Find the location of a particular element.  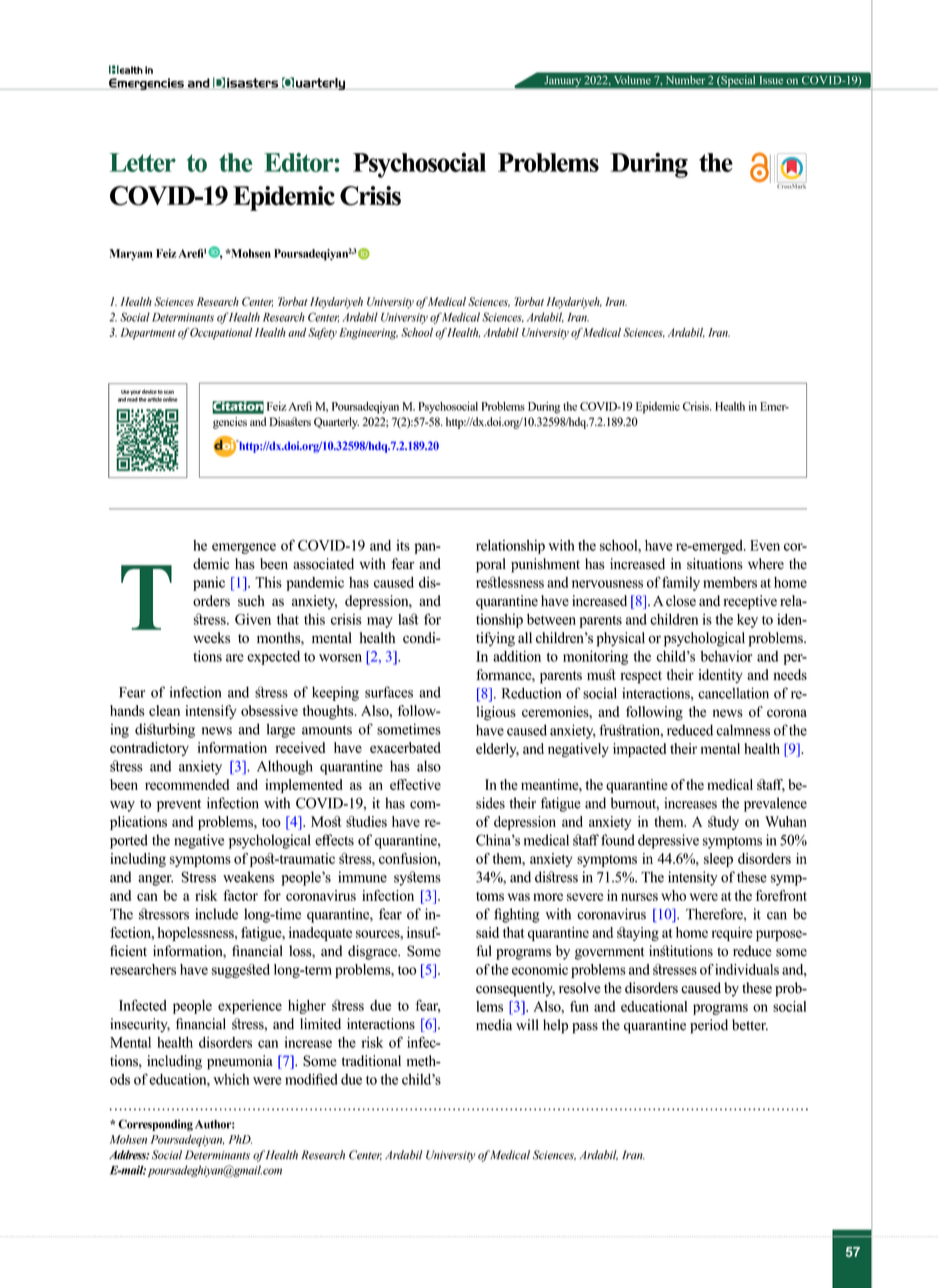

Engineering is located at coordinates (368, 334).
